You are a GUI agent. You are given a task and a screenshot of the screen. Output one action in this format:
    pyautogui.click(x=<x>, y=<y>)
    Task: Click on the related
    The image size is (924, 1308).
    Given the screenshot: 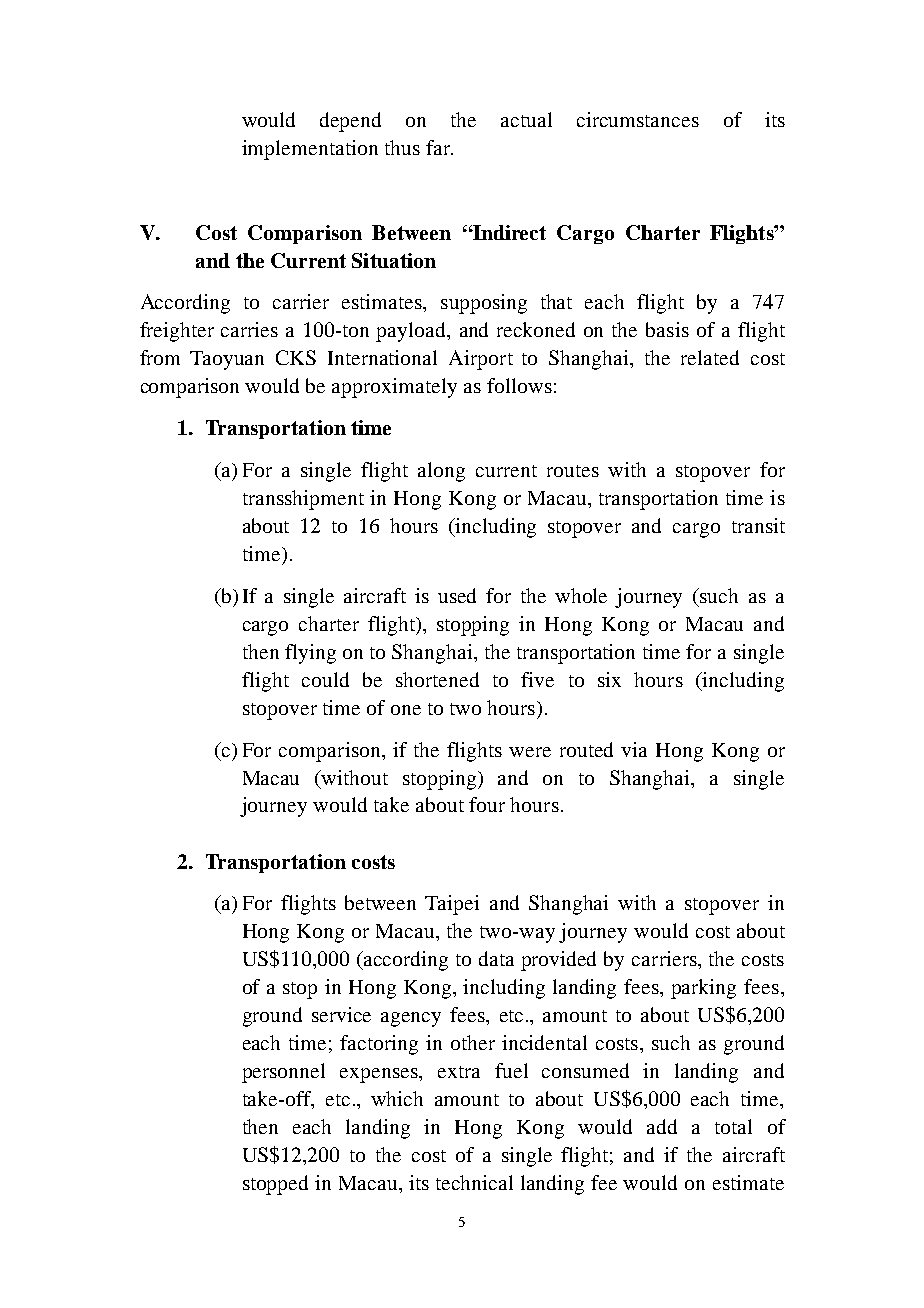 What is the action you would take?
    pyautogui.click(x=710, y=357)
